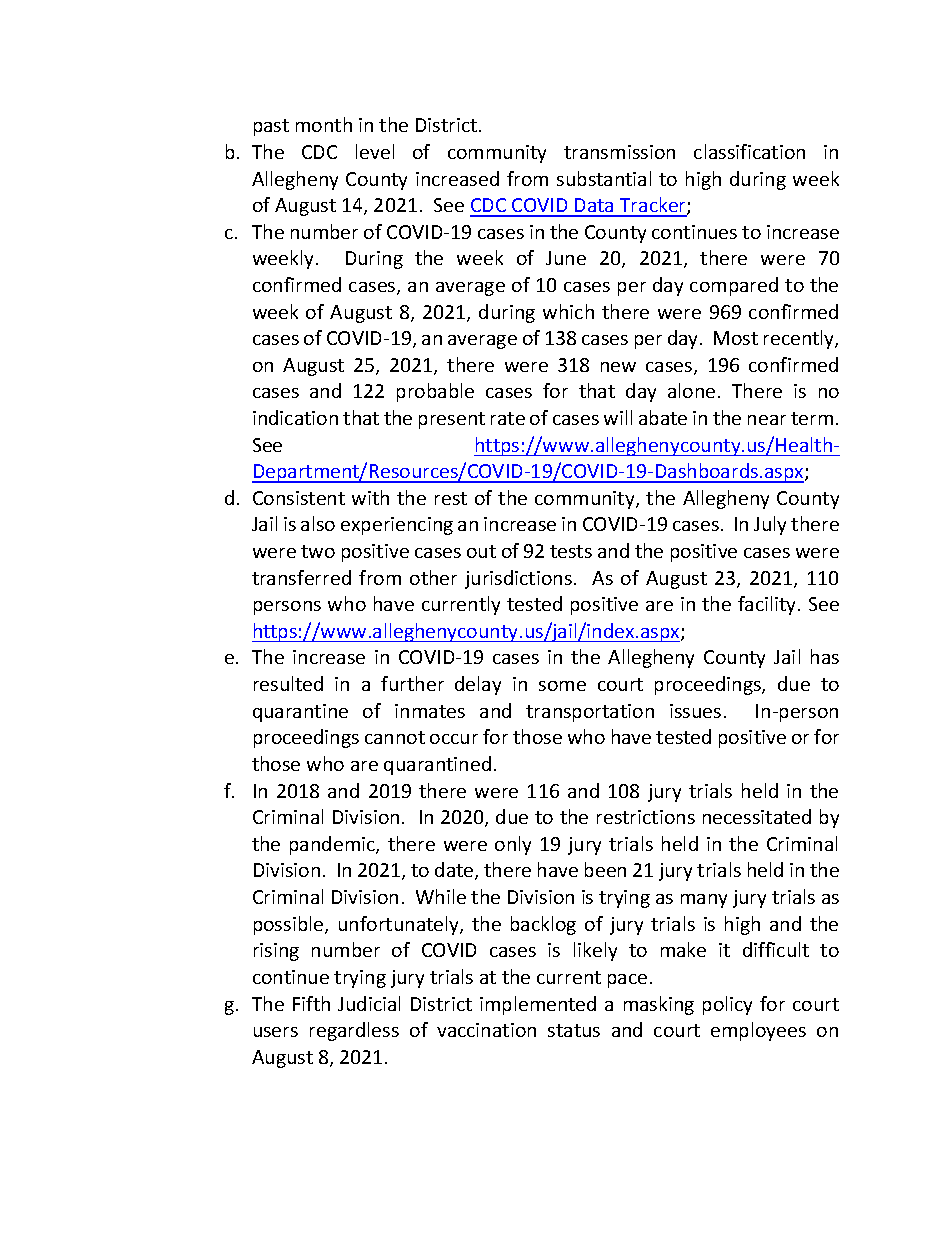 This screenshot has width=952, height=1233. Describe the element at coordinates (604, 178) in the screenshot. I see `substantial` at that location.
